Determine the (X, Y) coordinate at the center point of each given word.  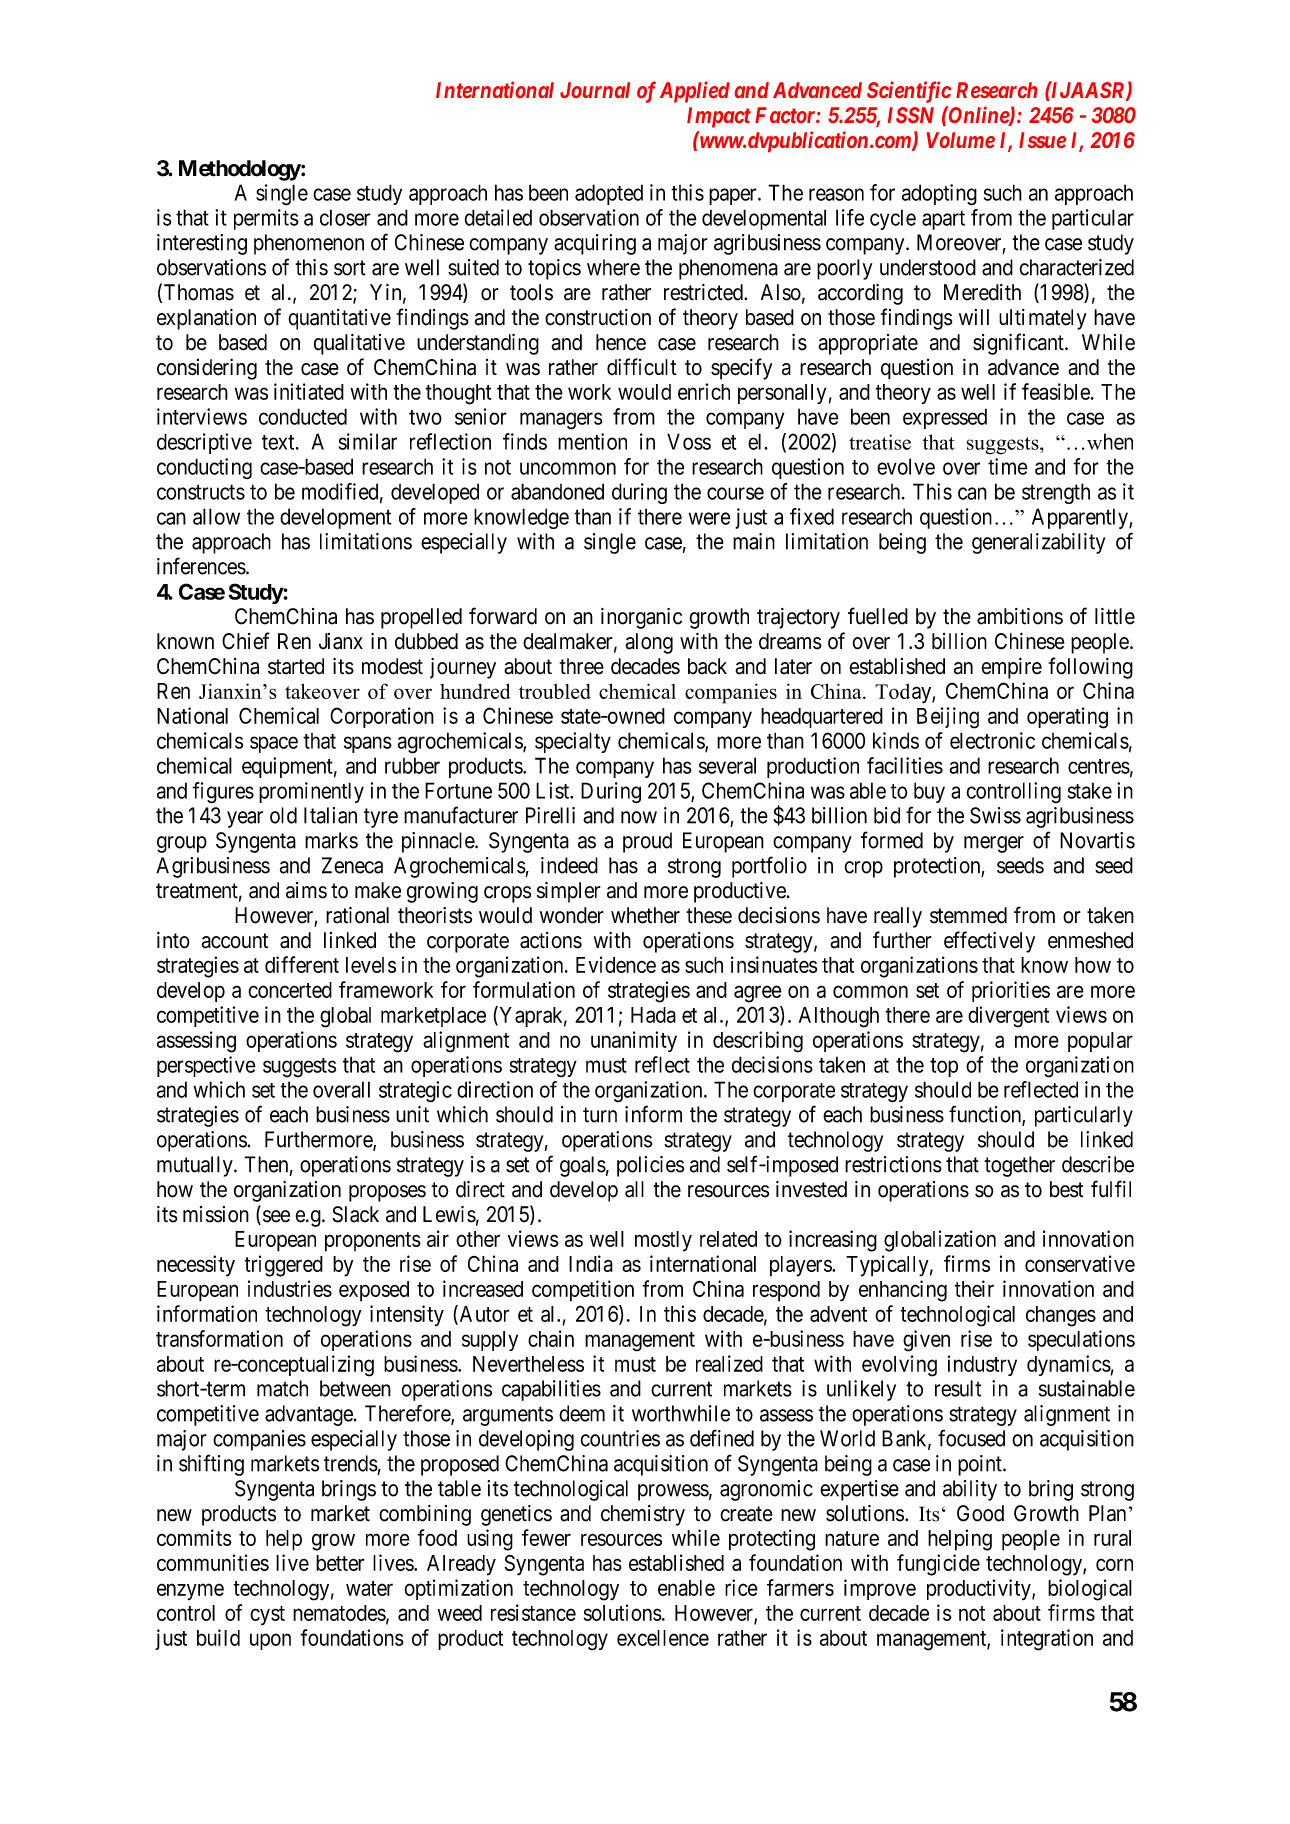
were (710, 518)
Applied (695, 92)
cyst (267, 1615)
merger (994, 844)
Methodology (240, 170)
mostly (663, 1241)
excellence (663, 1638)
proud (647, 842)
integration (1047, 1640)
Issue (1042, 140)
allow (216, 516)
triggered (283, 1266)
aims (306, 890)
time (1008, 466)
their (974, 1288)
